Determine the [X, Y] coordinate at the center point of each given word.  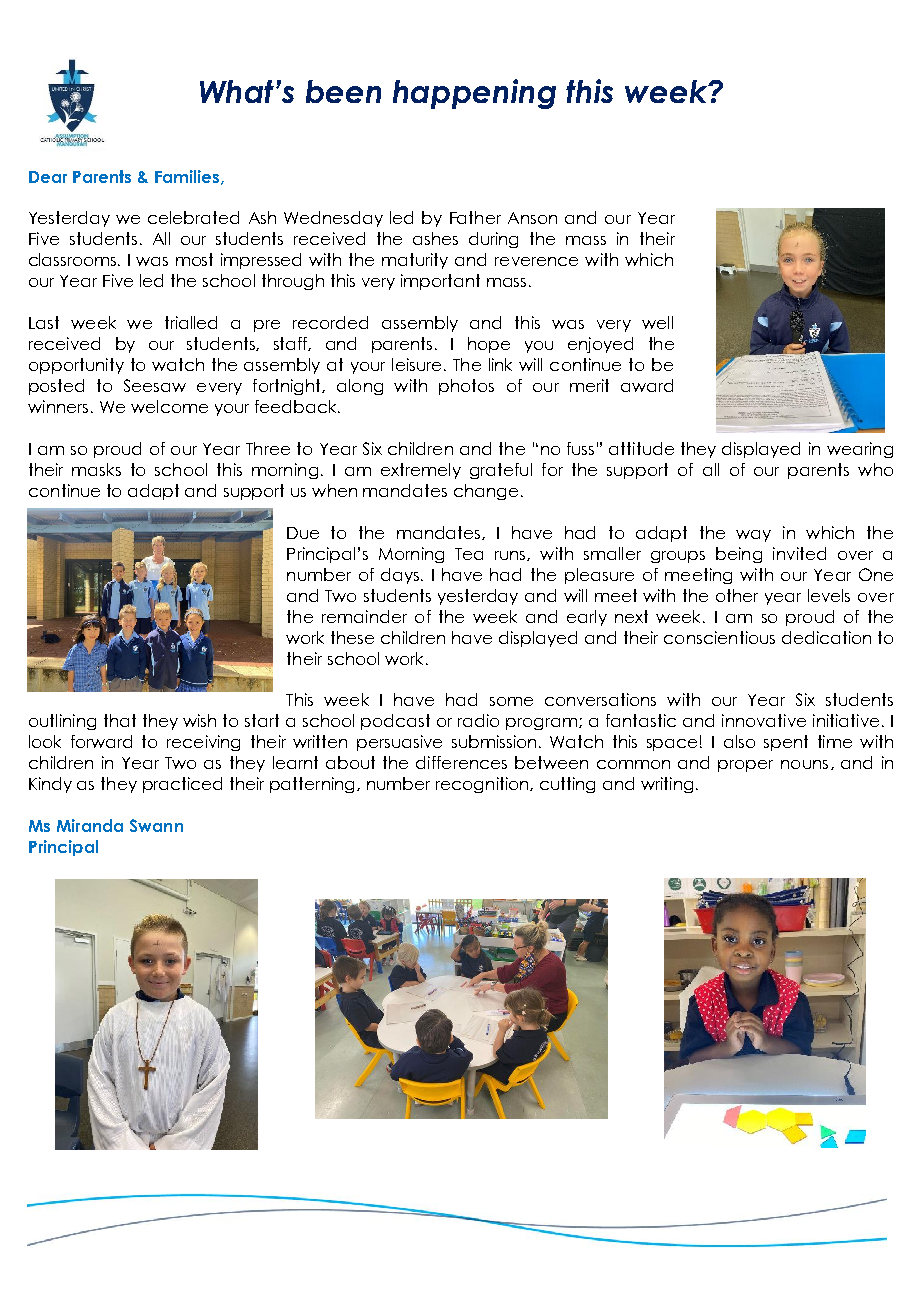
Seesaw [155, 385]
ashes [435, 238]
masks [96, 469]
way [753, 536]
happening [474, 94]
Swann [156, 825]
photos [466, 387]
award [647, 385]
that [120, 720]
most [194, 259]
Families [188, 177]
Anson [532, 218]
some [511, 701]
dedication [826, 637]
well [657, 322]
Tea [469, 554]
